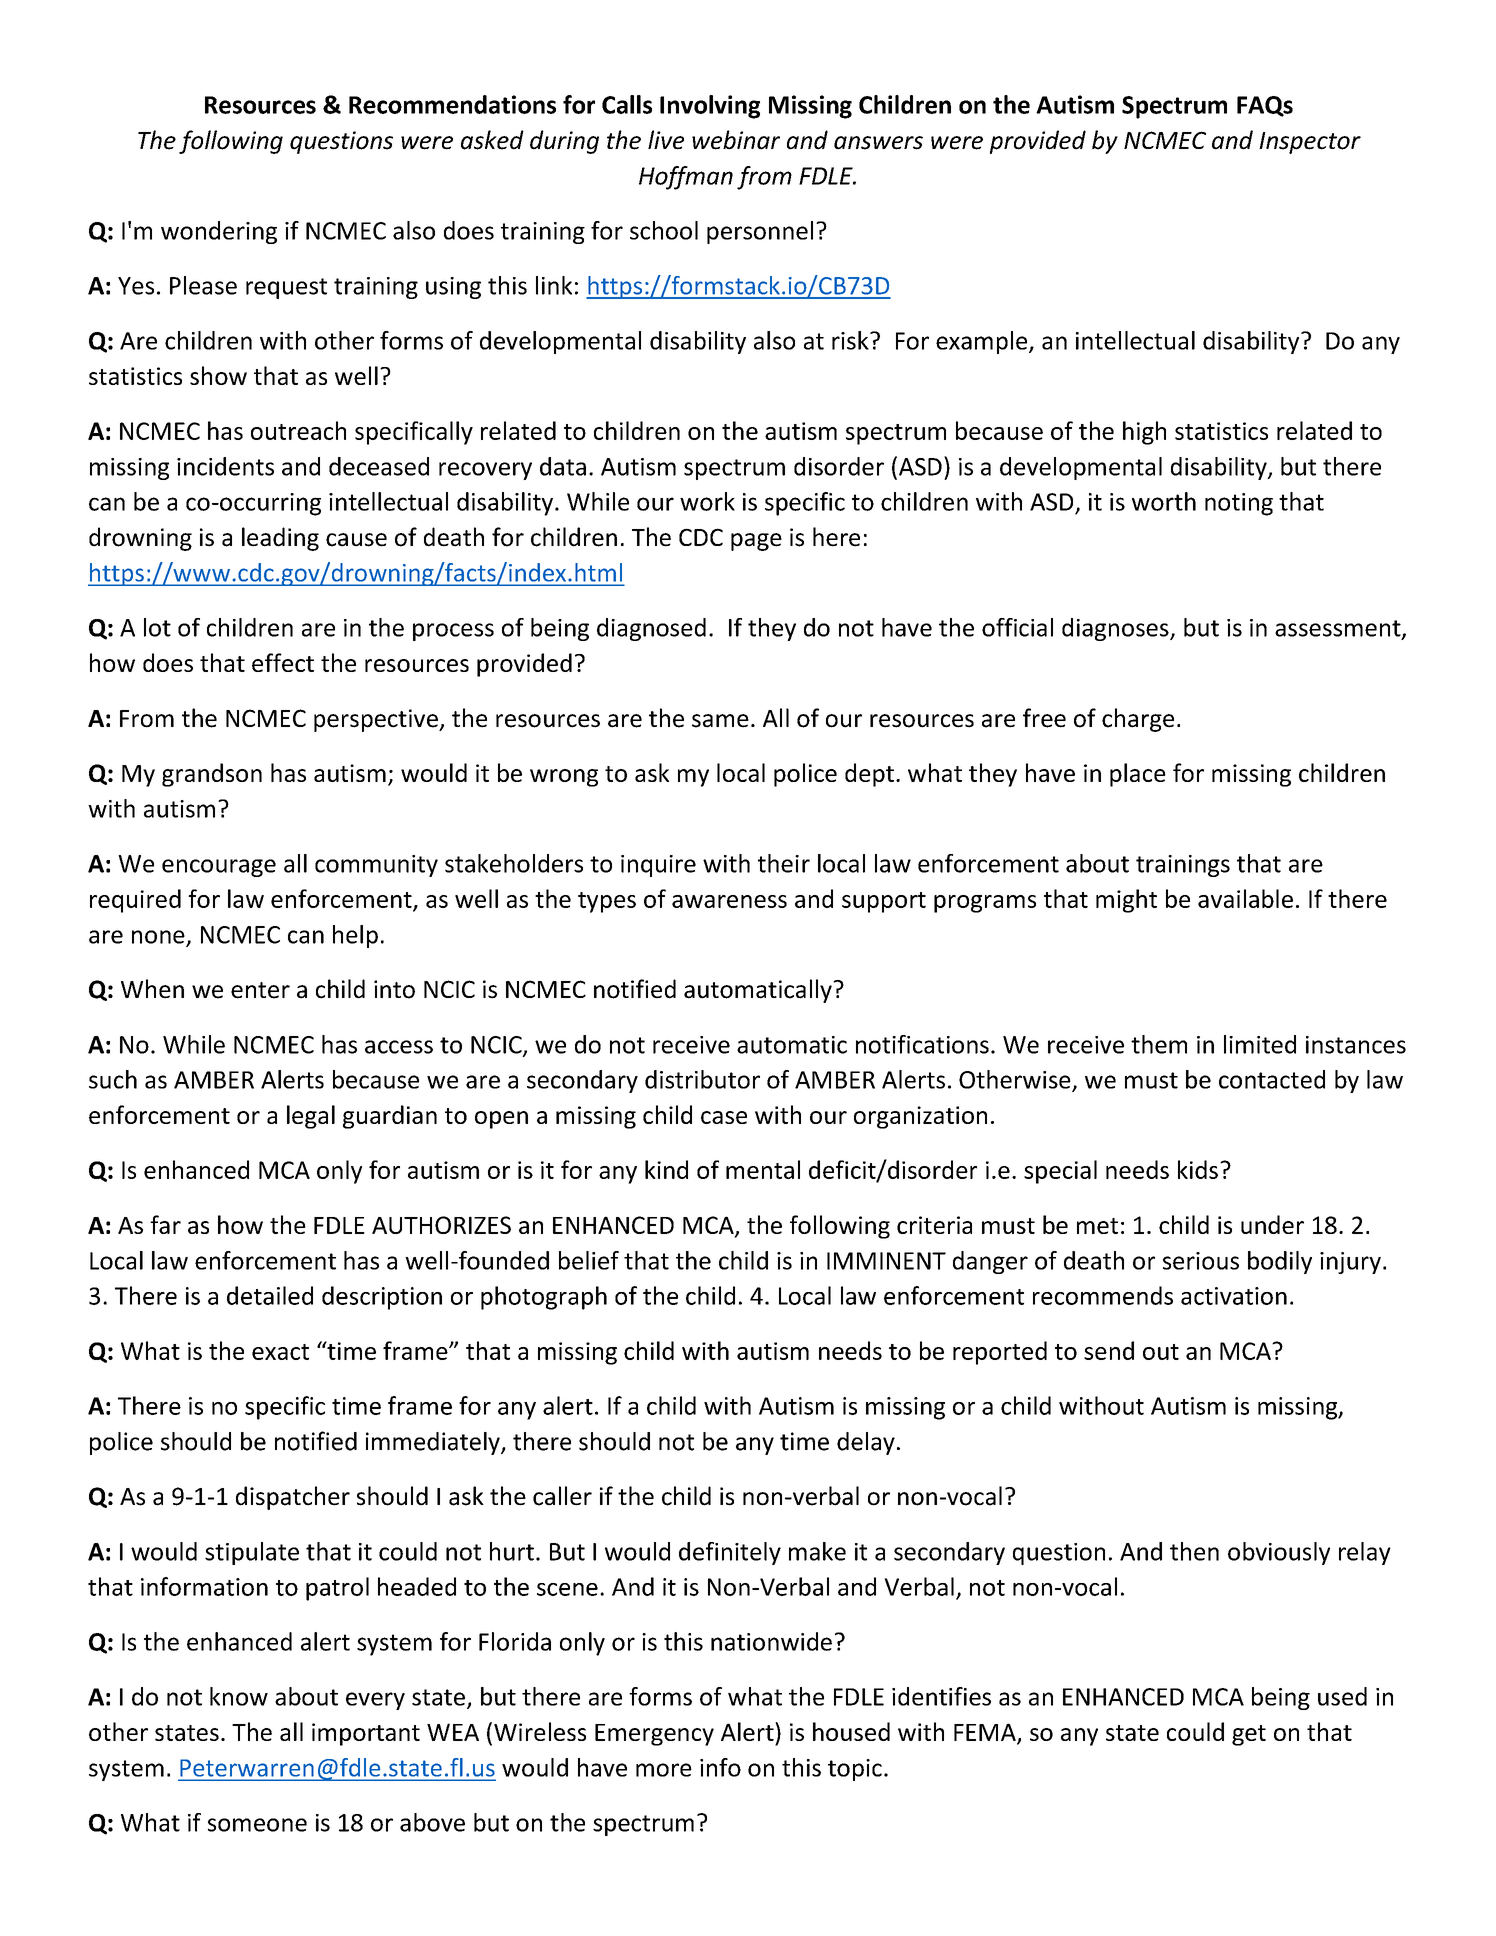 The width and height of the page is (1496, 1936). Describe the element at coordinates (260, 990) in the page. I see `enter` at that location.
